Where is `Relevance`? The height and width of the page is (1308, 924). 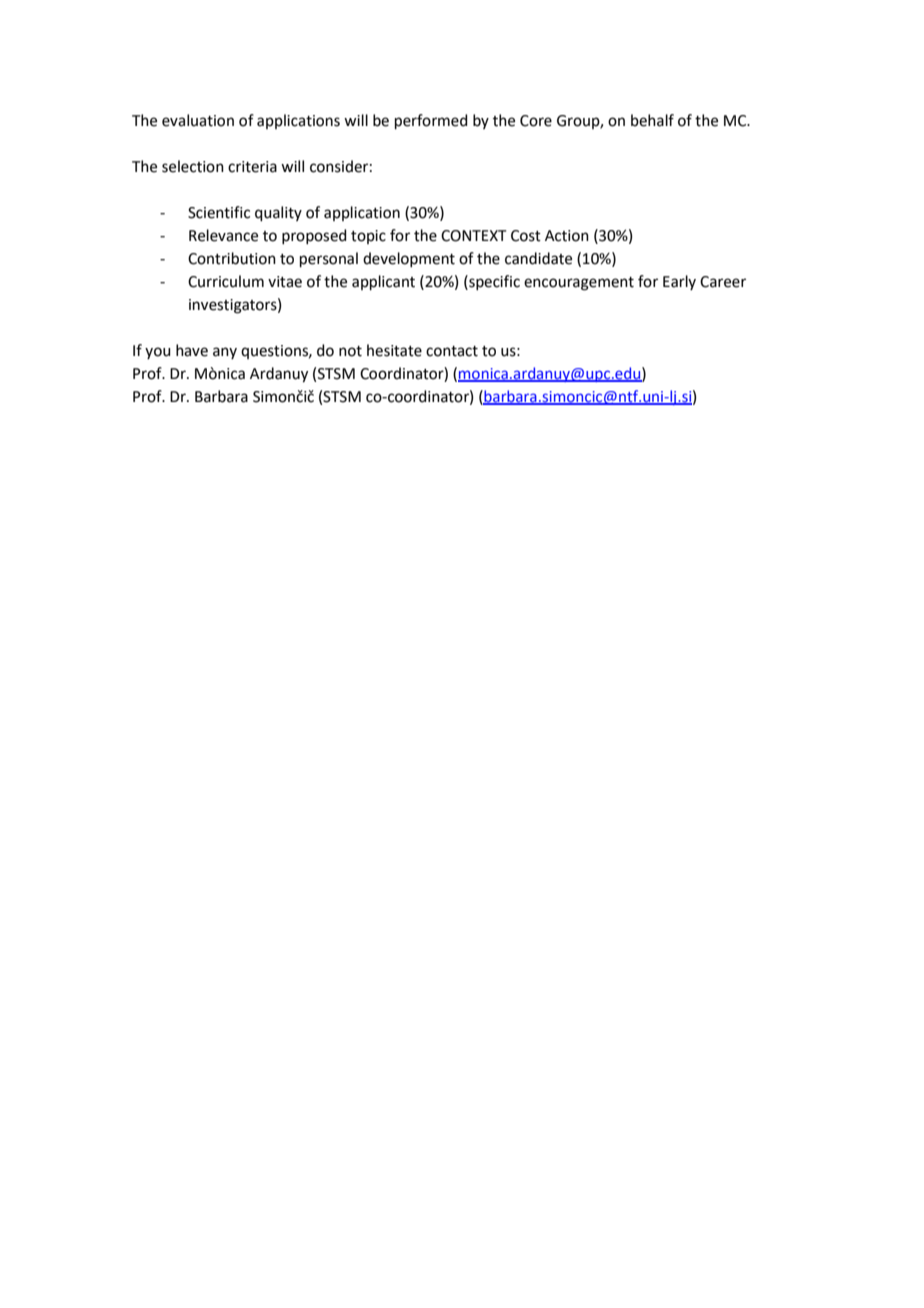
Relevance is located at coordinates (223, 235).
